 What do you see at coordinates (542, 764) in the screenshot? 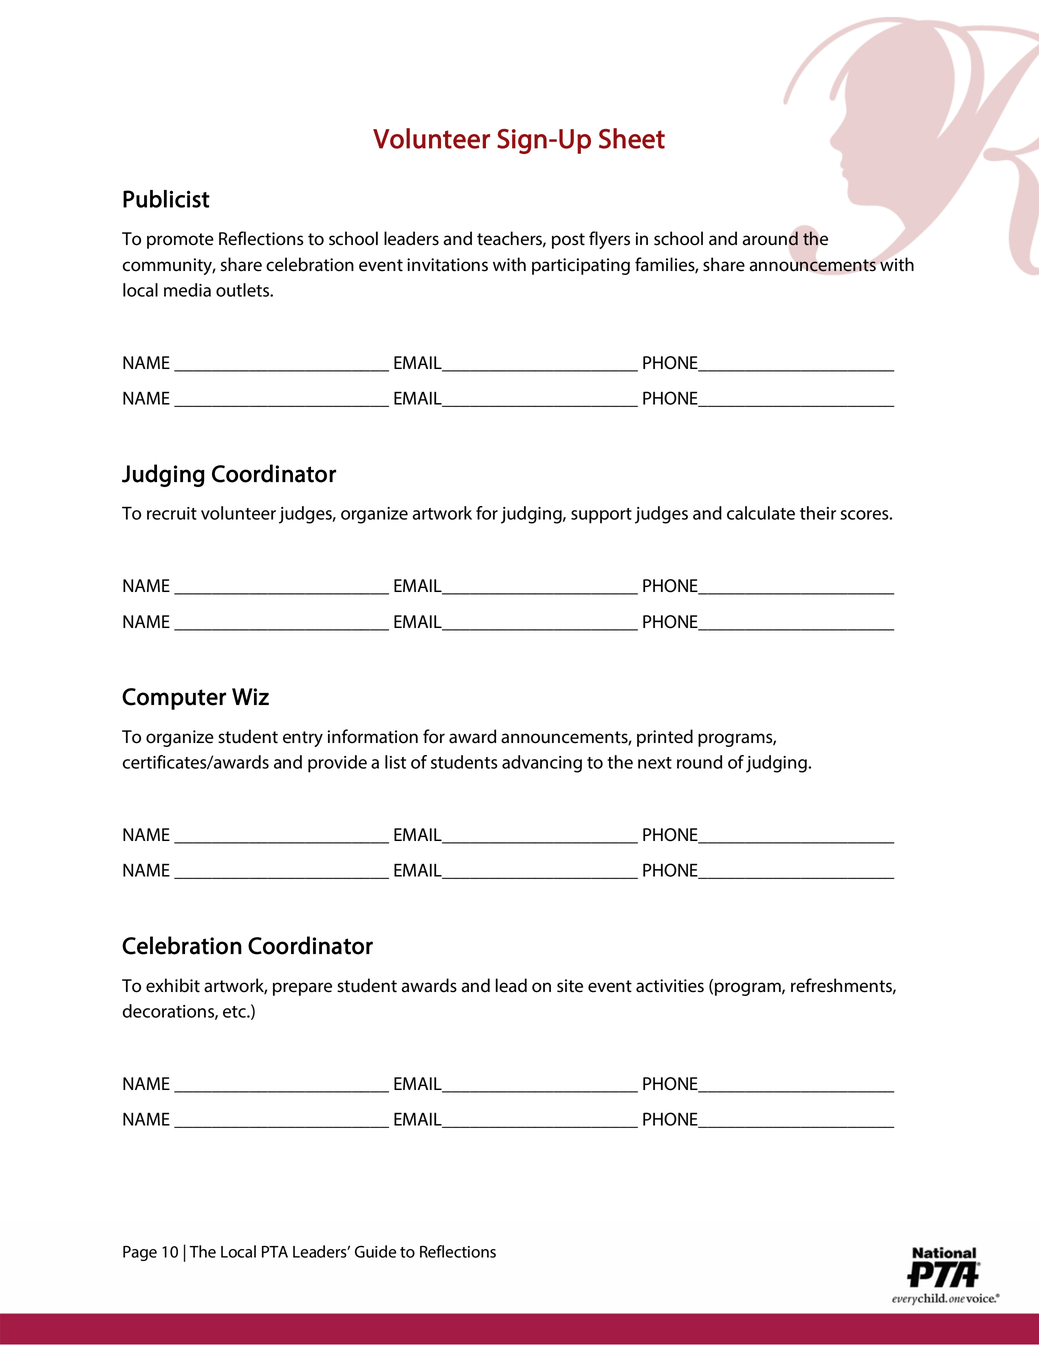
I see `advancing` at bounding box center [542, 764].
